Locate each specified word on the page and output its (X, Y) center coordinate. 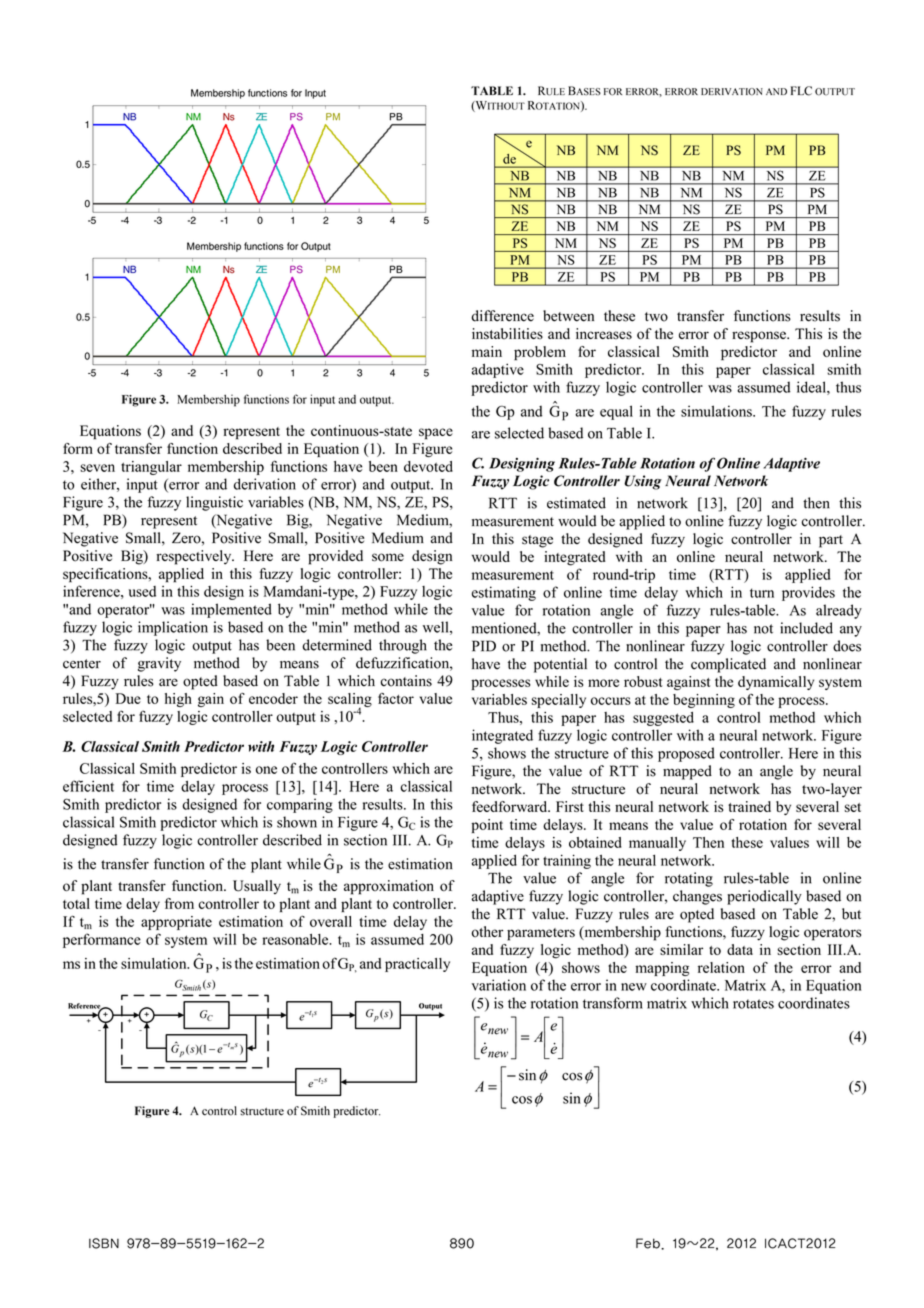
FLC (801, 91)
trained (749, 806)
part (831, 541)
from (179, 903)
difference (502, 316)
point (487, 826)
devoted (428, 466)
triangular (151, 468)
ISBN (104, 1243)
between (568, 316)
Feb (649, 1243)
